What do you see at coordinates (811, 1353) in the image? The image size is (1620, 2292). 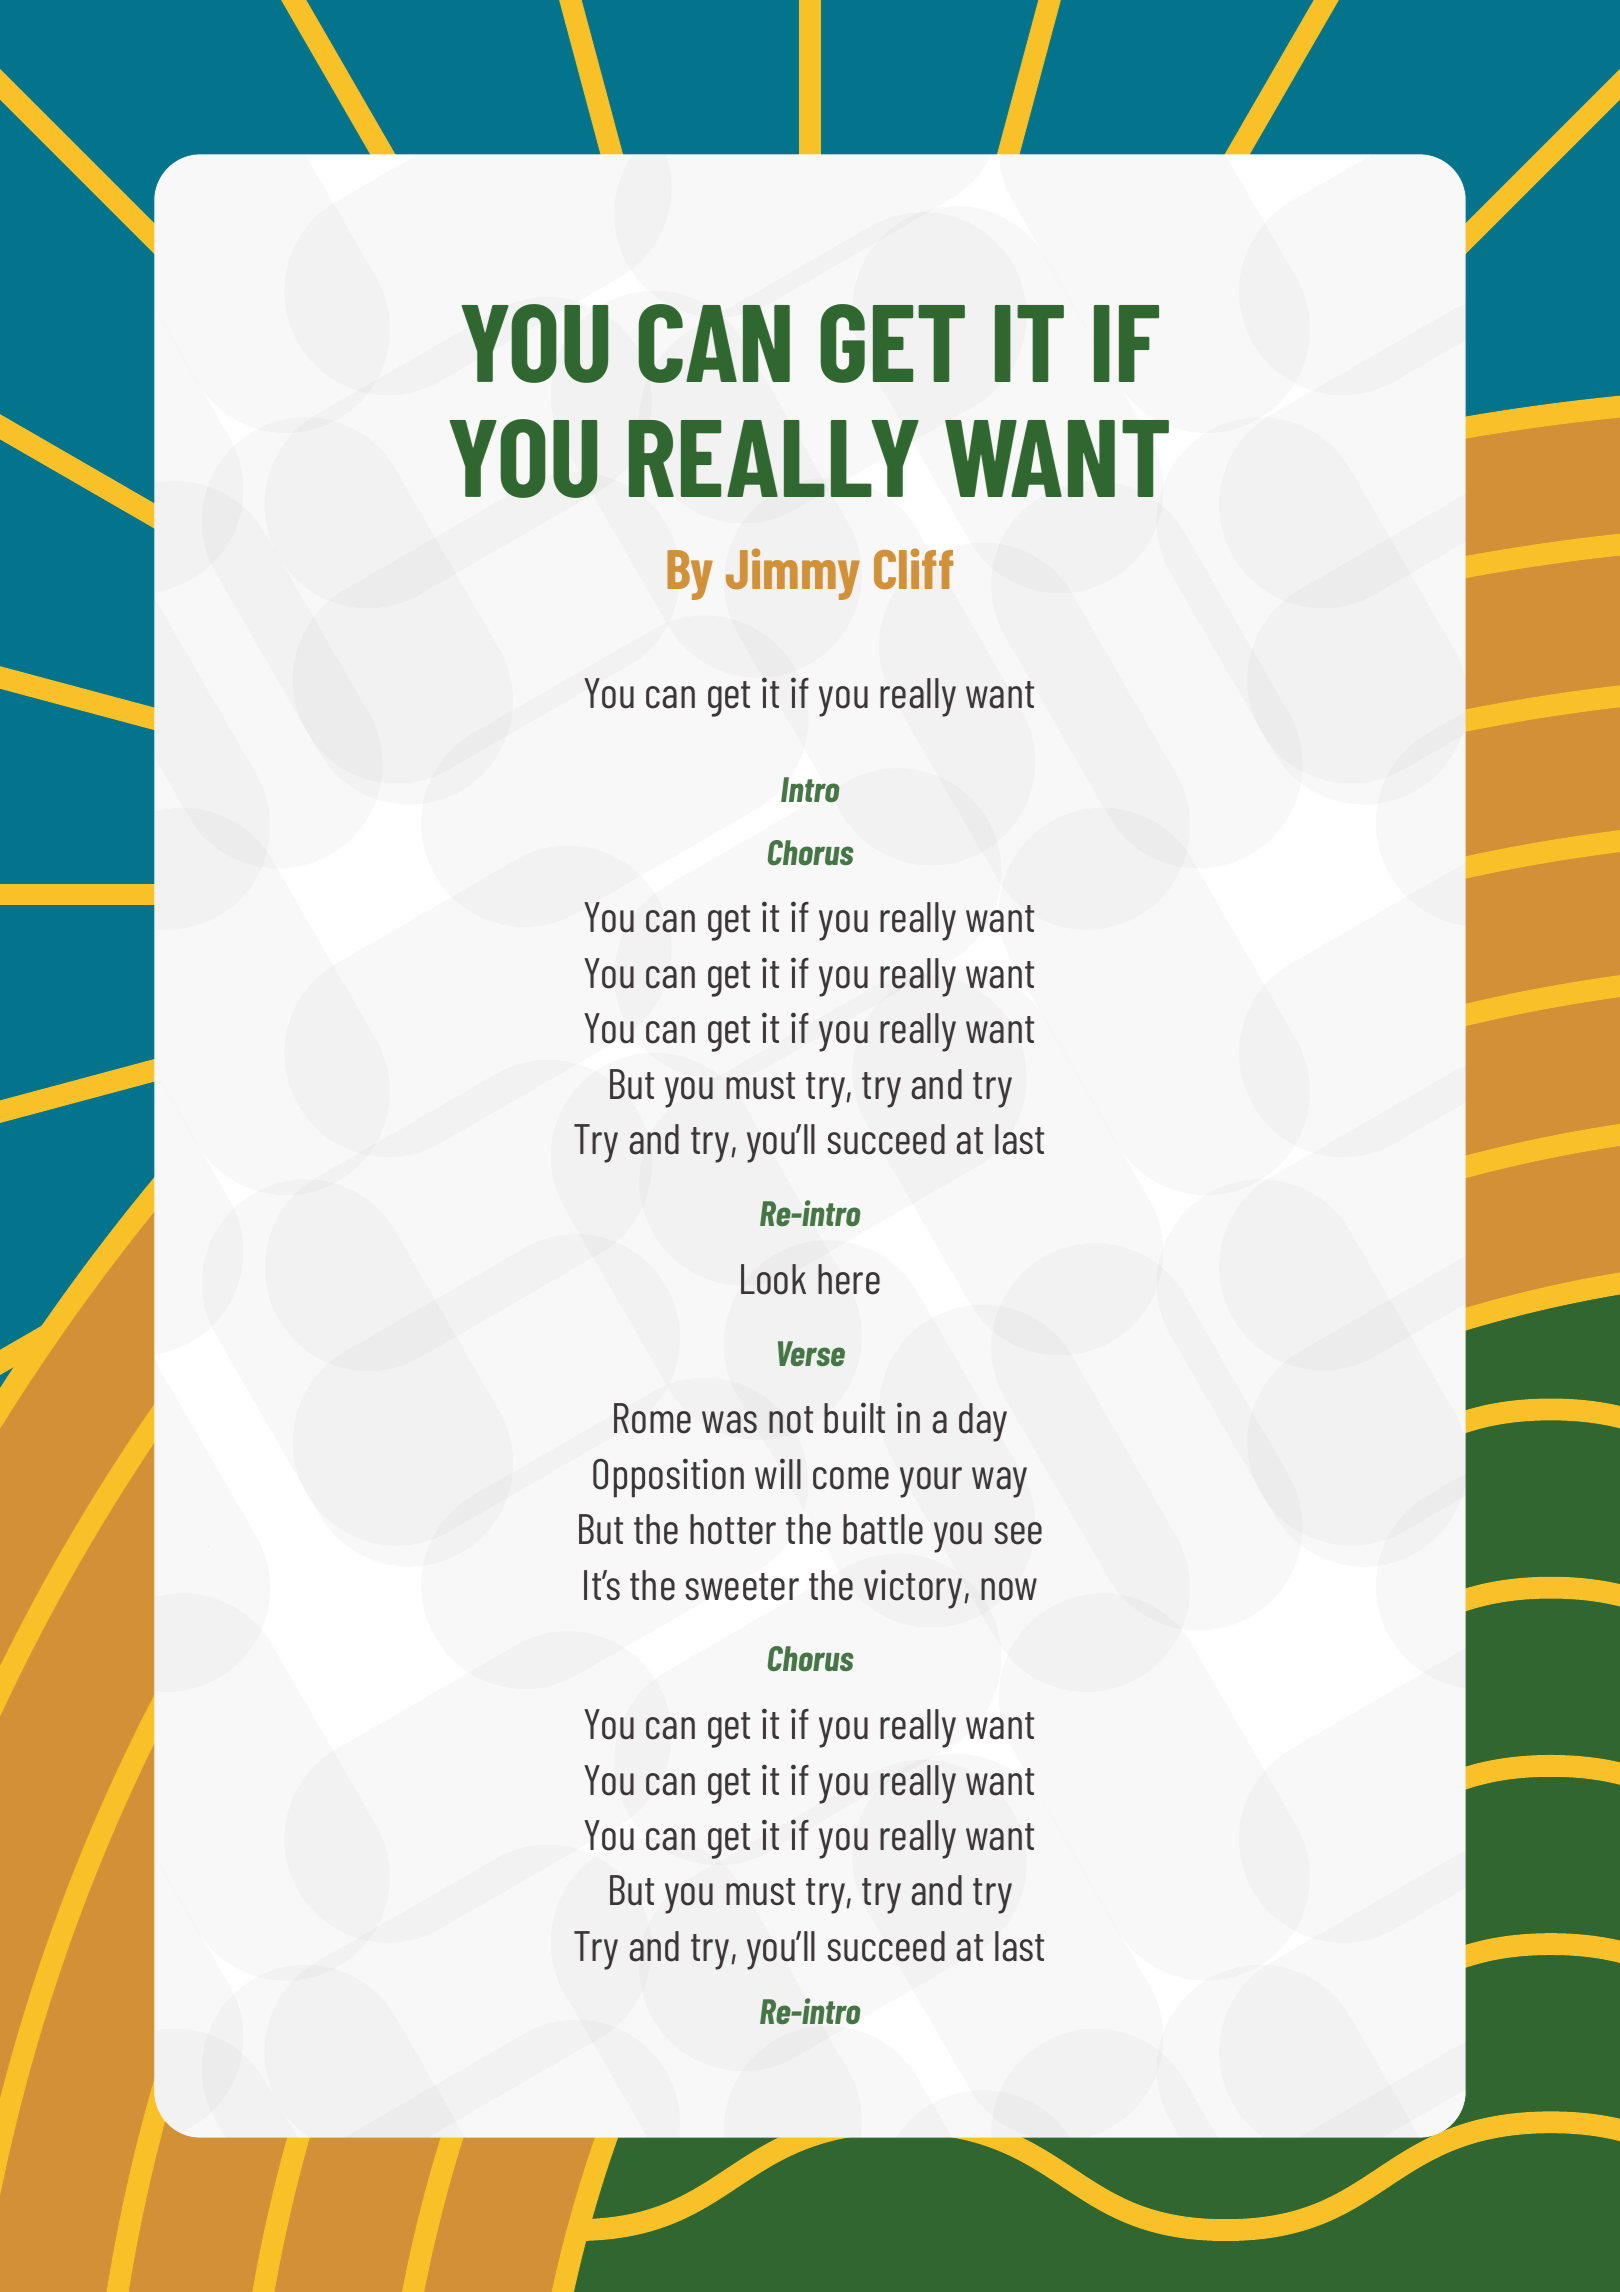 I see `Verse` at bounding box center [811, 1353].
